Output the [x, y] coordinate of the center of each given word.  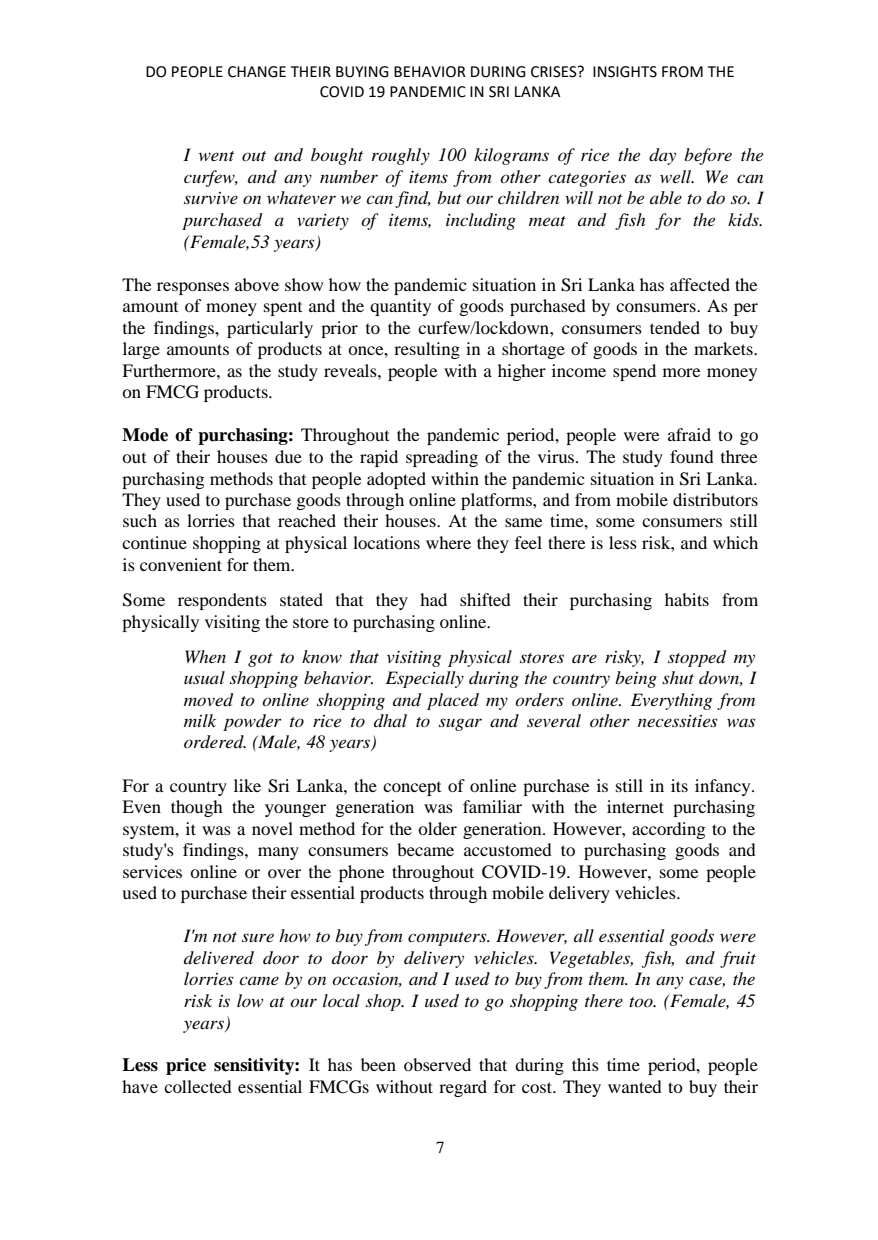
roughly [401, 156]
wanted [635, 1086]
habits [687, 599]
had [433, 599]
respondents [222, 601]
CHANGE [257, 72]
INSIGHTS [625, 72]
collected [198, 1086]
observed [437, 1064]
